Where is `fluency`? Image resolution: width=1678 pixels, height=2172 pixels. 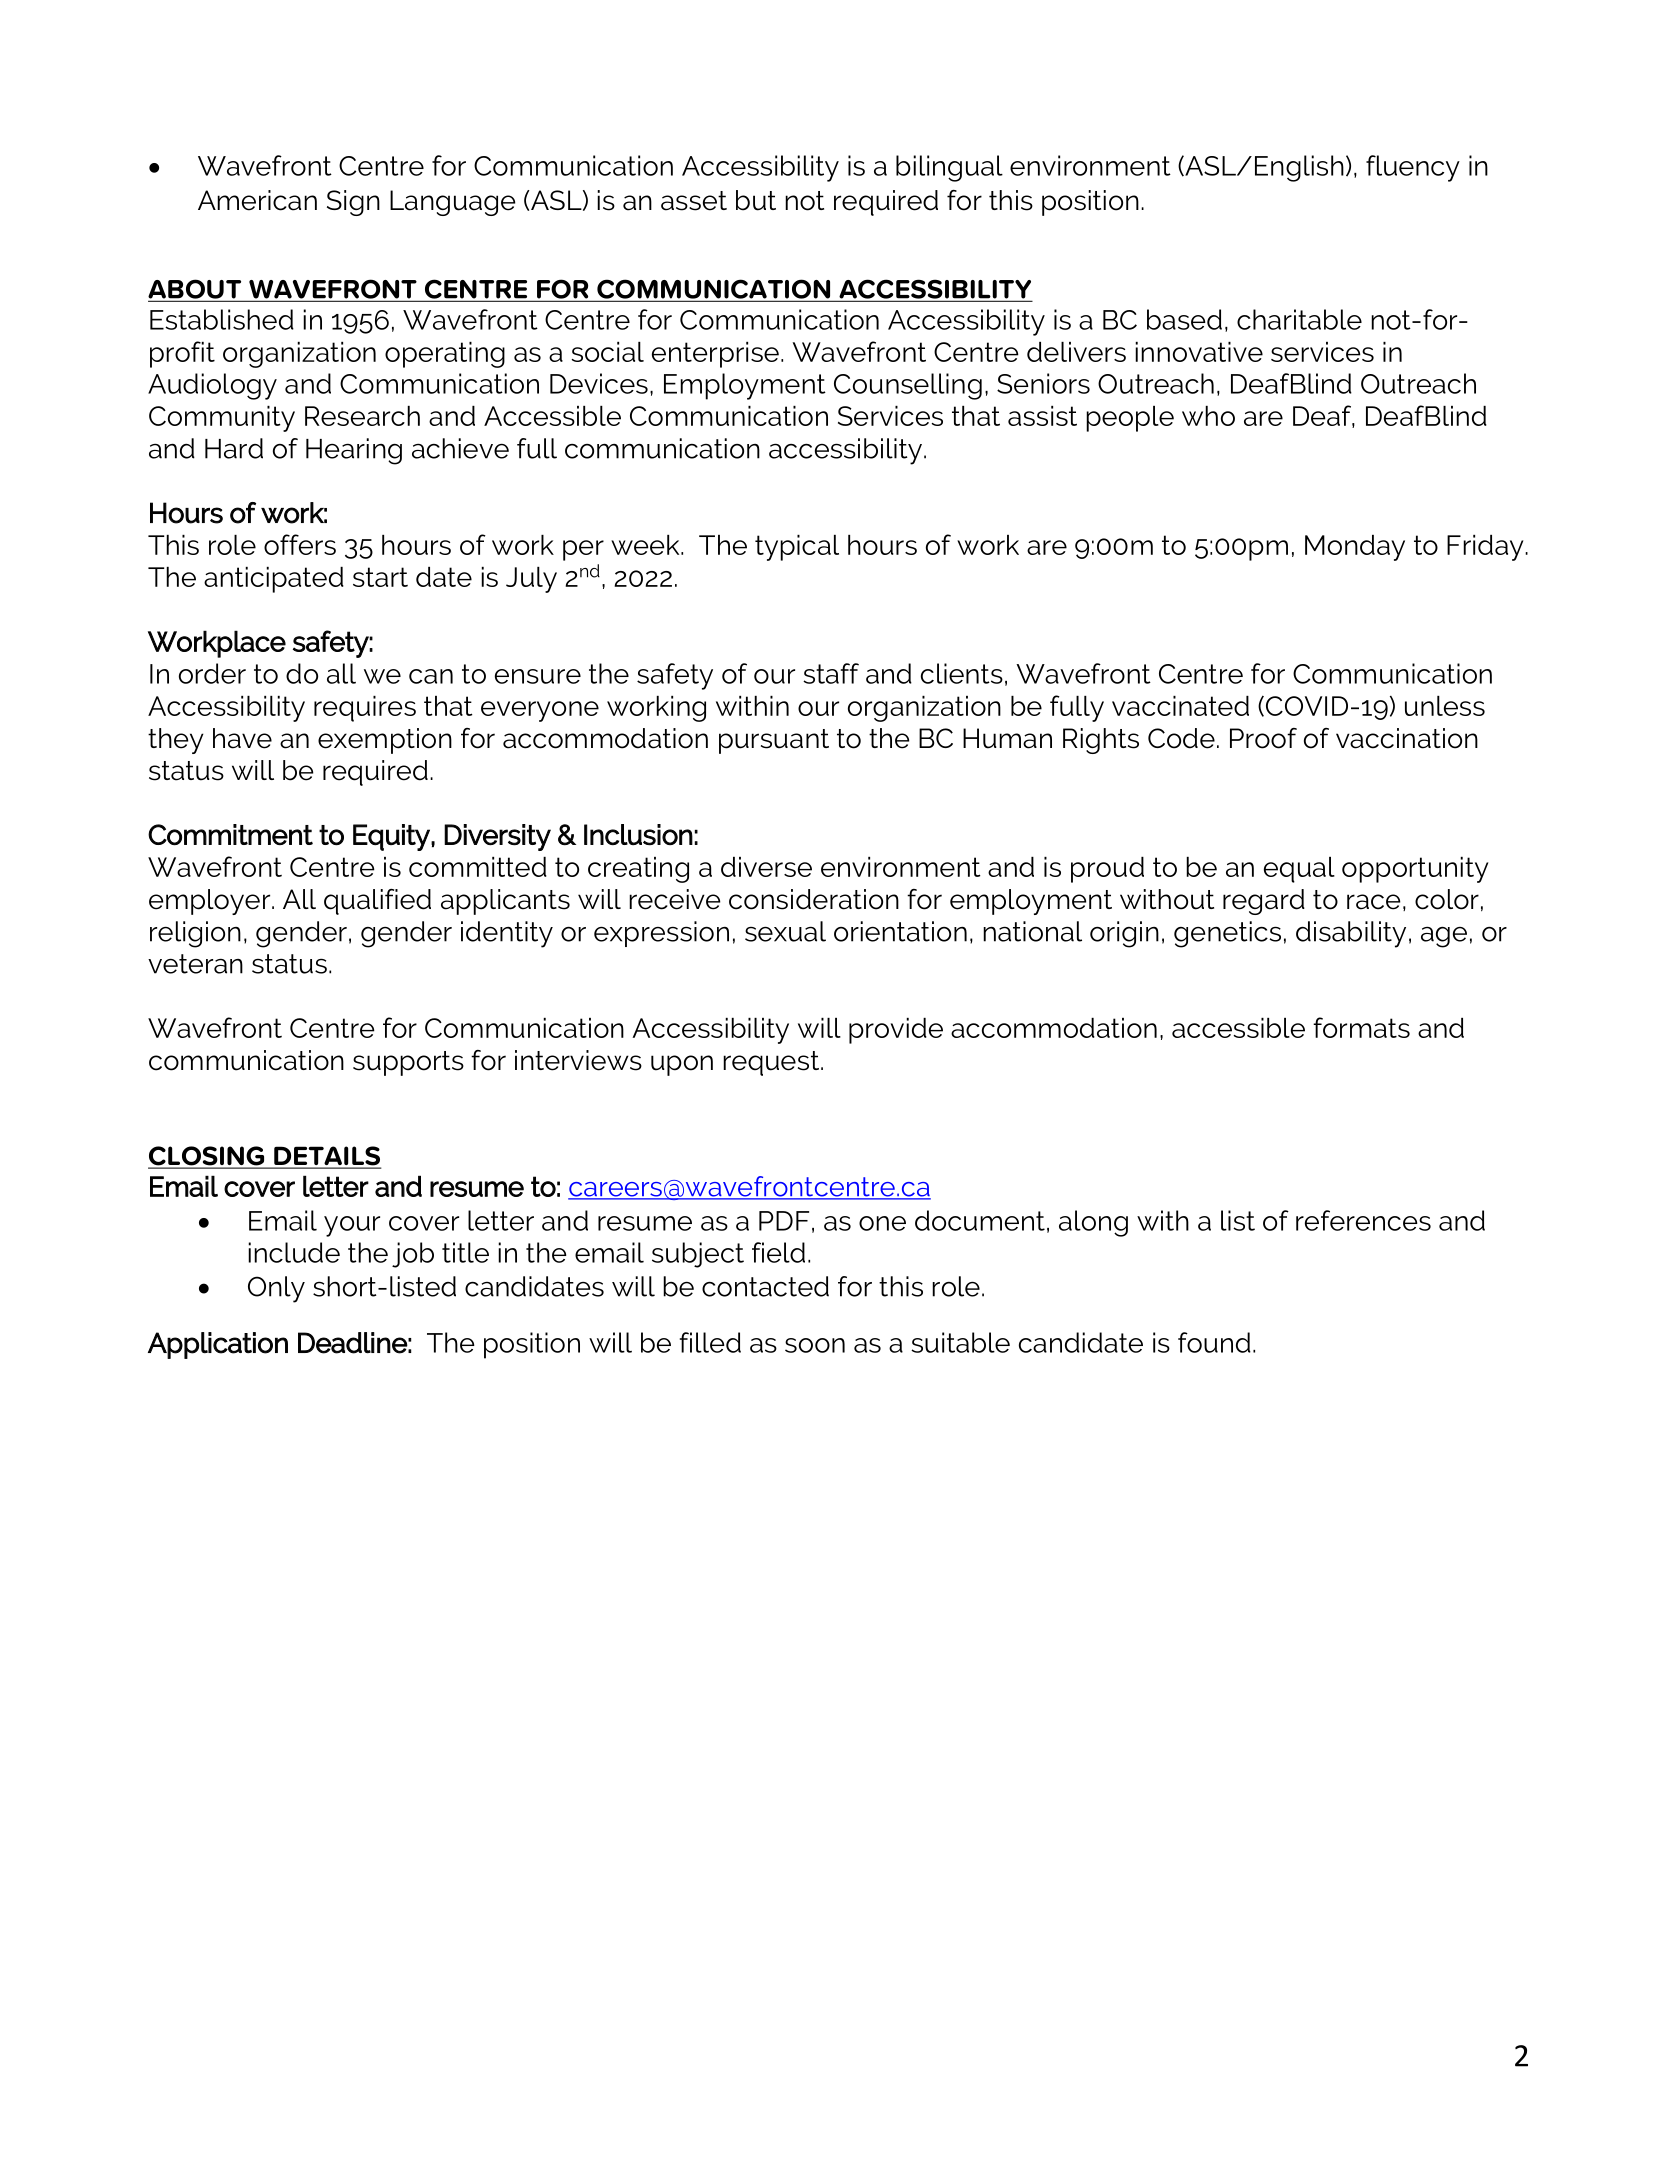 fluency is located at coordinates (1413, 168).
